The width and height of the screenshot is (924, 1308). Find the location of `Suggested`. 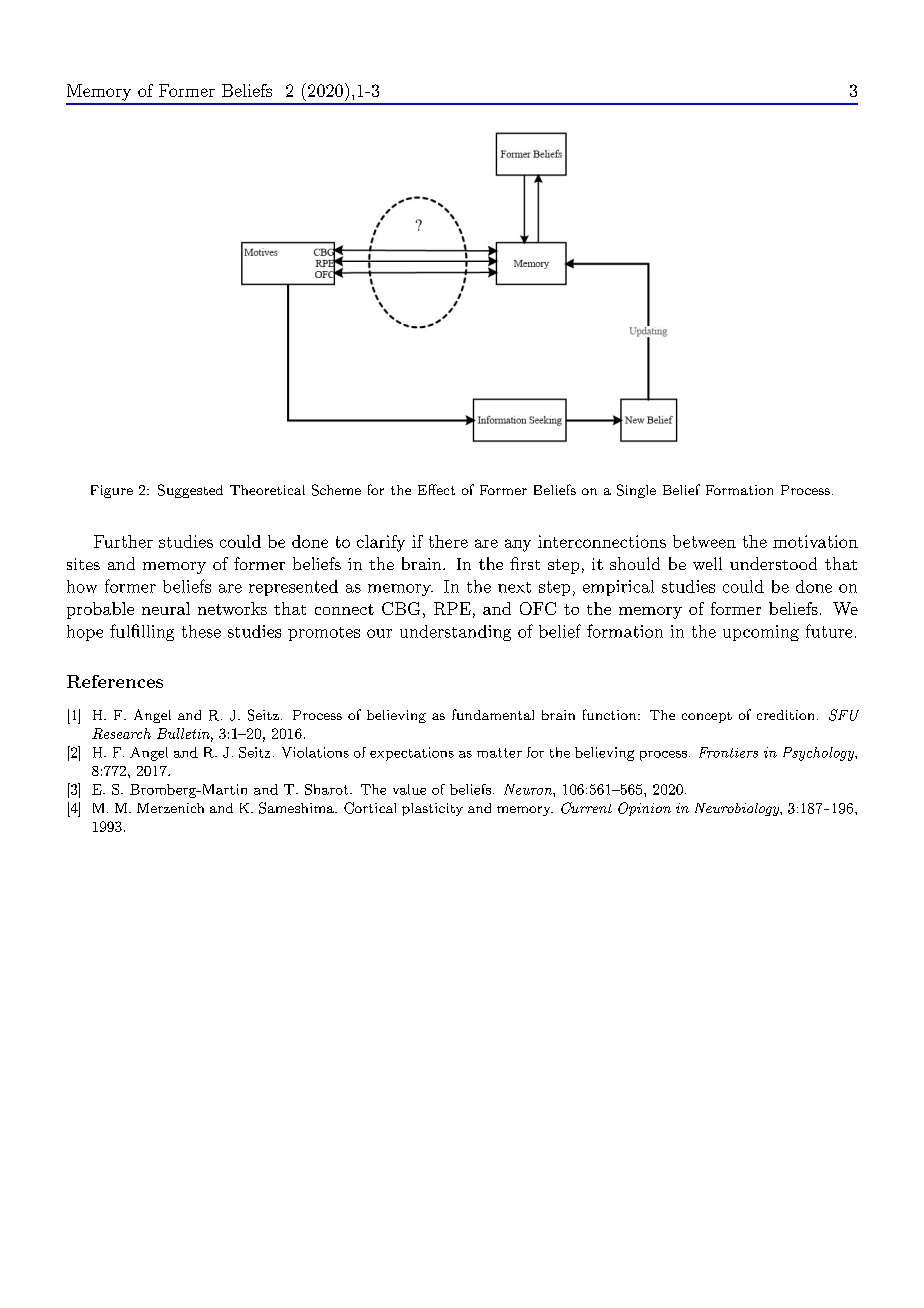

Suggested is located at coordinates (190, 491).
